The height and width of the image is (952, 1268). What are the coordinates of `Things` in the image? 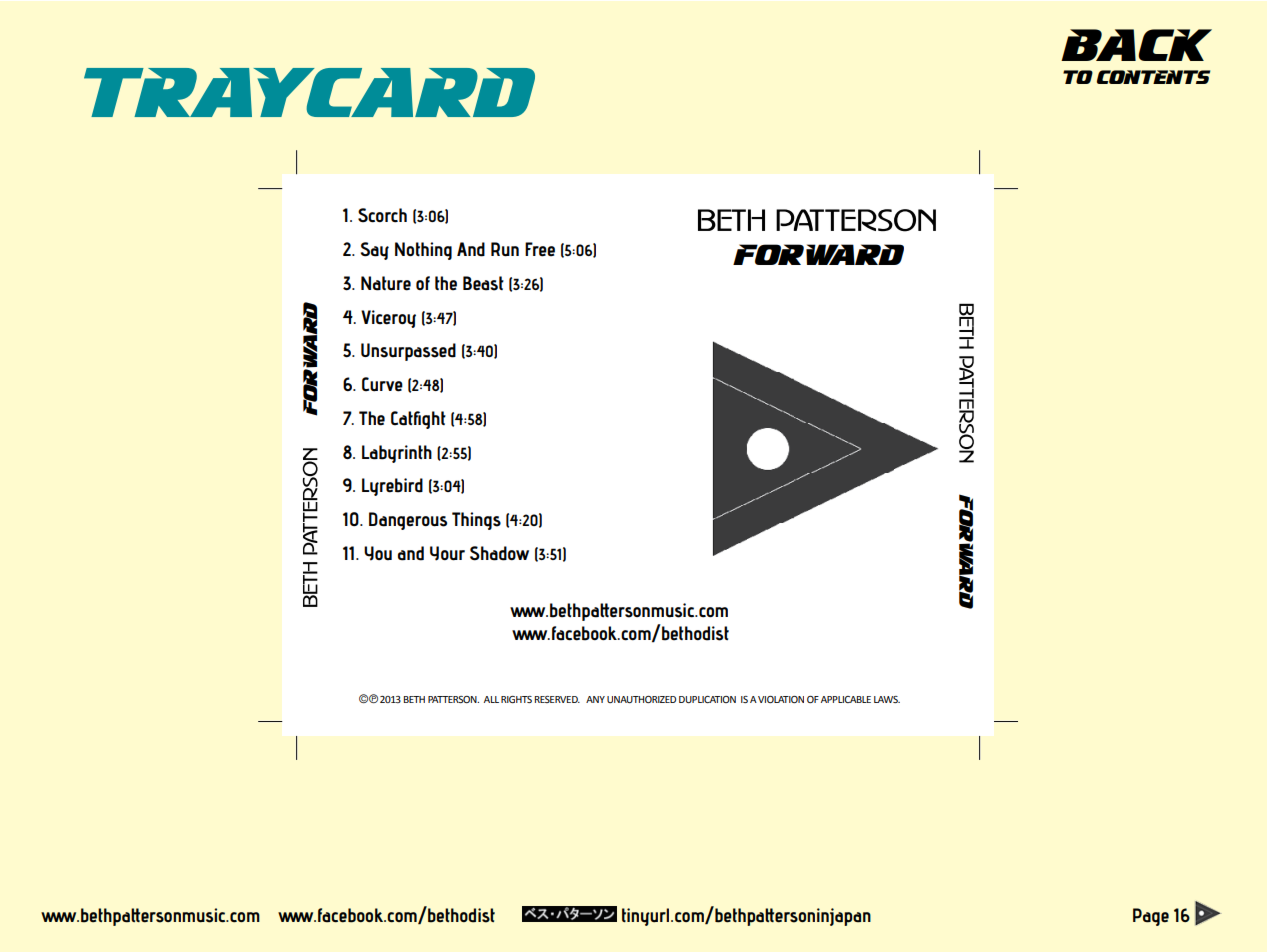 It's located at (476, 521).
